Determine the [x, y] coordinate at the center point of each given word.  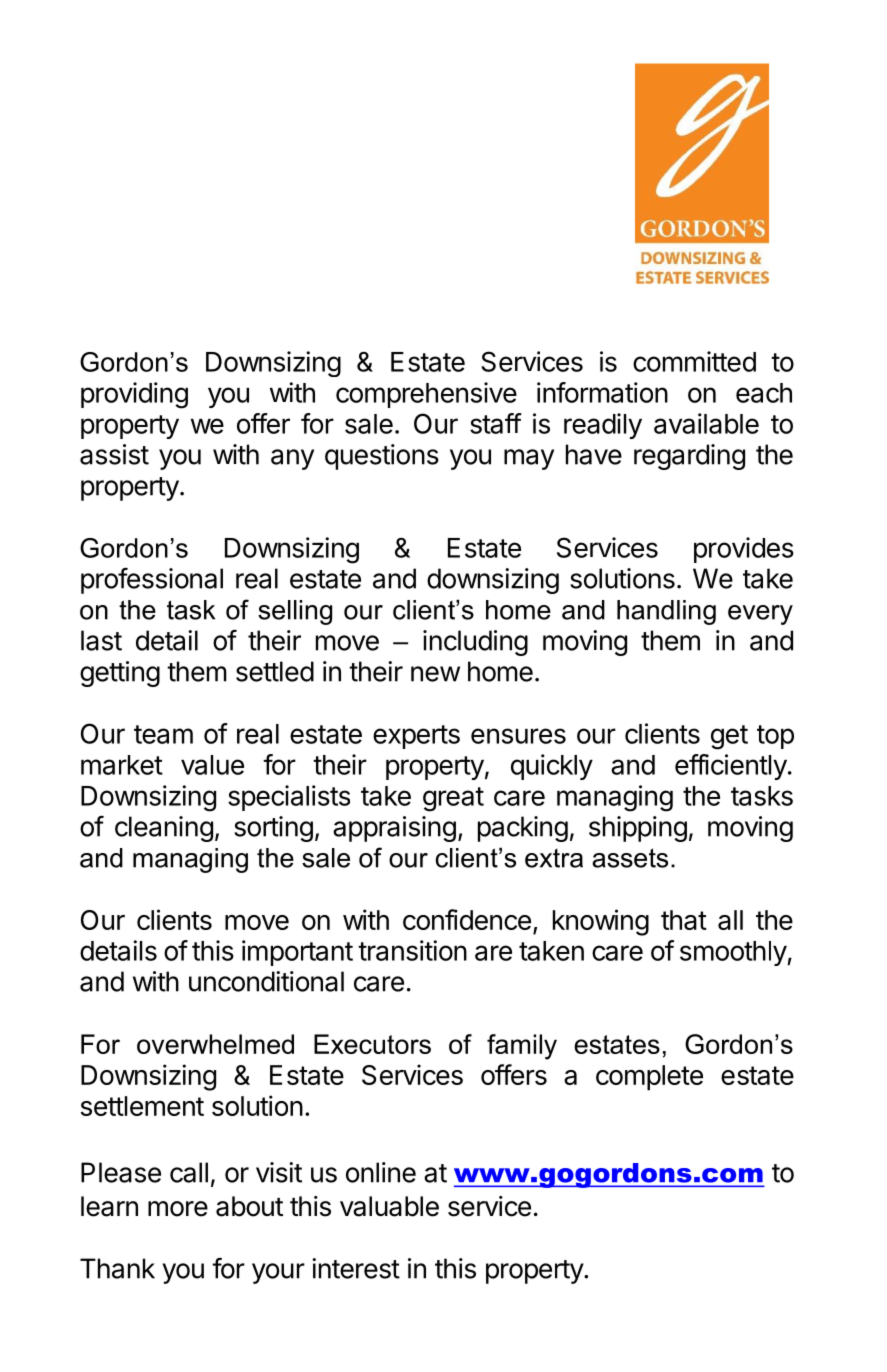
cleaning [164, 829]
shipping [638, 829]
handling [666, 612]
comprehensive [426, 395]
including [475, 643]
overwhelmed [215, 1044]
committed [694, 361]
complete [649, 1078]
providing [134, 395]
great [453, 799]
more [178, 1209]
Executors [372, 1044]
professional [152, 580]
